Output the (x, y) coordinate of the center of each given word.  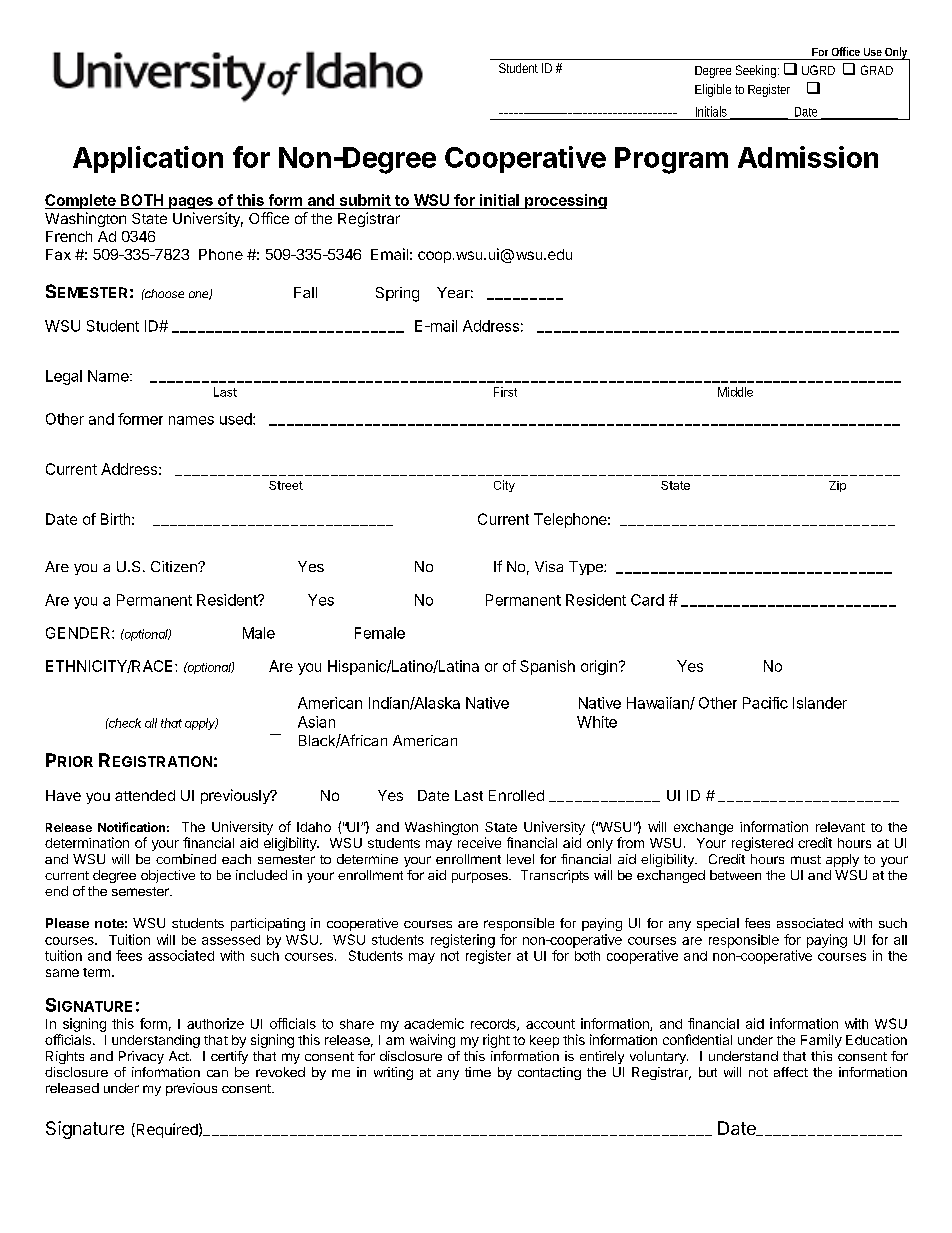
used (237, 419)
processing (565, 201)
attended (145, 795)
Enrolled (516, 795)
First (505, 392)
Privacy (141, 1057)
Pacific (765, 703)
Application (148, 159)
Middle (735, 392)
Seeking (757, 71)
